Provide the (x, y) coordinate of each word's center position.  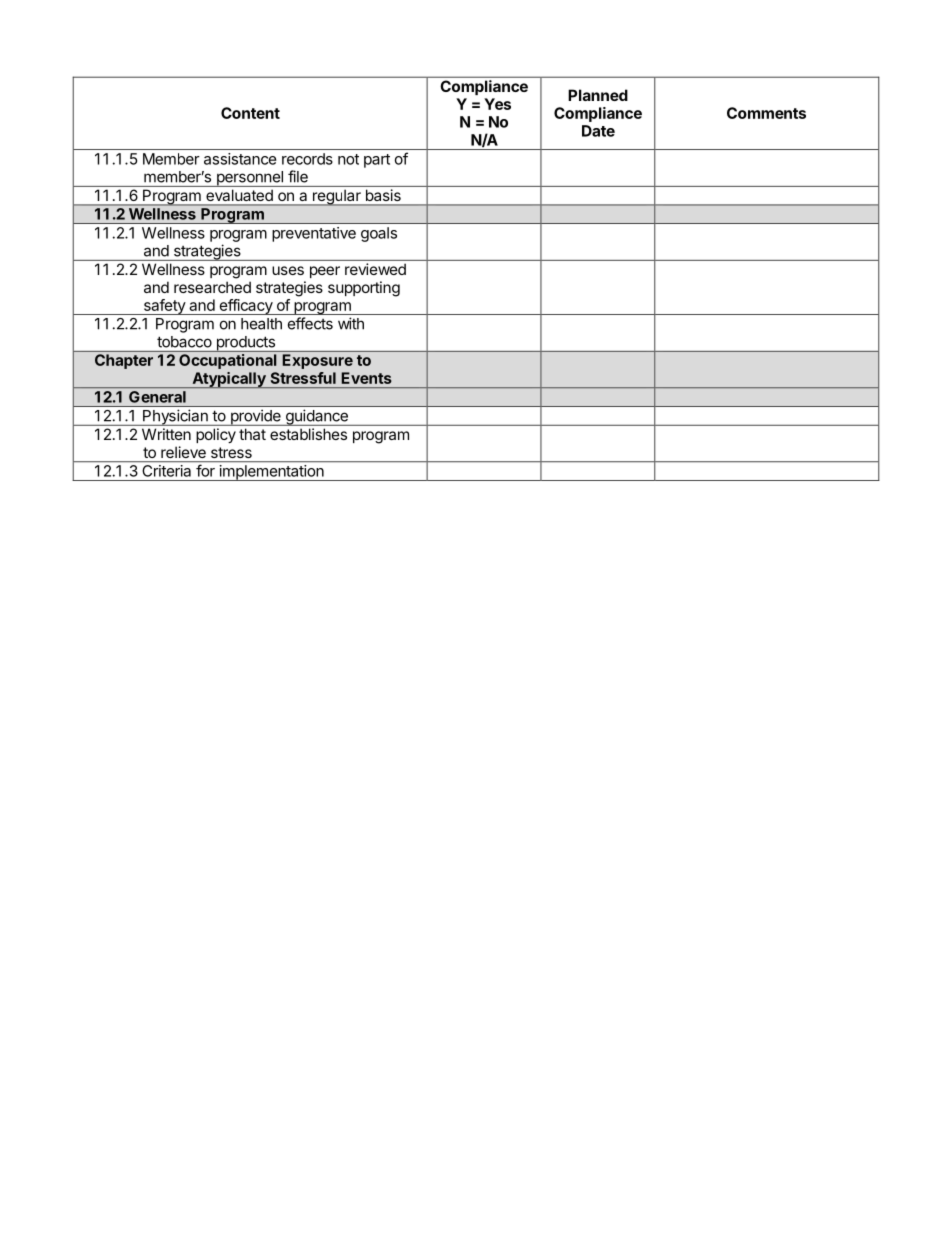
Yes (497, 104)
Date (598, 131)
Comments (766, 113)
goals (379, 234)
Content (250, 113)
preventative (314, 234)
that (252, 434)
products (245, 344)
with (351, 323)
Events (366, 378)
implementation (271, 473)
